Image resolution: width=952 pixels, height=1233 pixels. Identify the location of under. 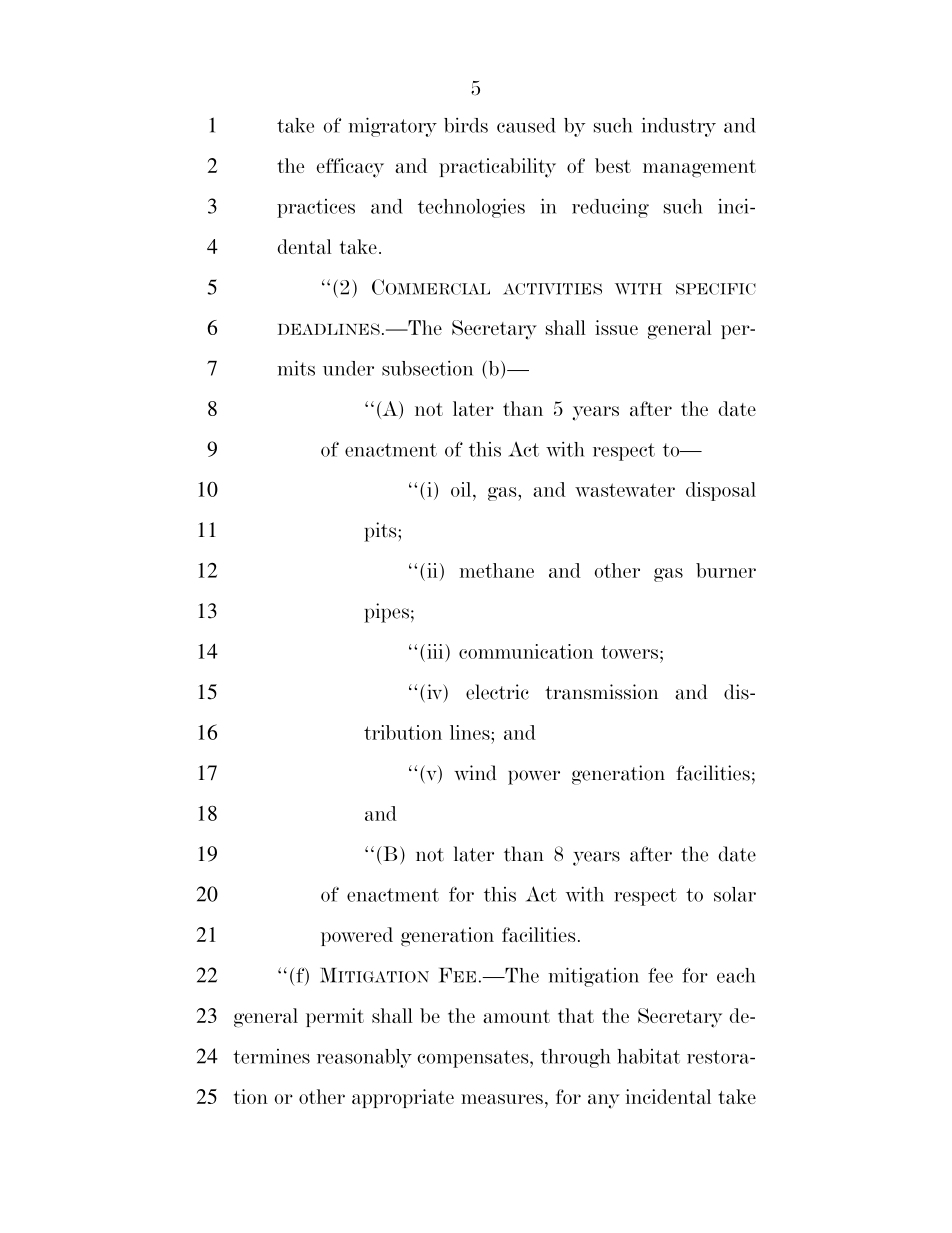
(348, 368).
